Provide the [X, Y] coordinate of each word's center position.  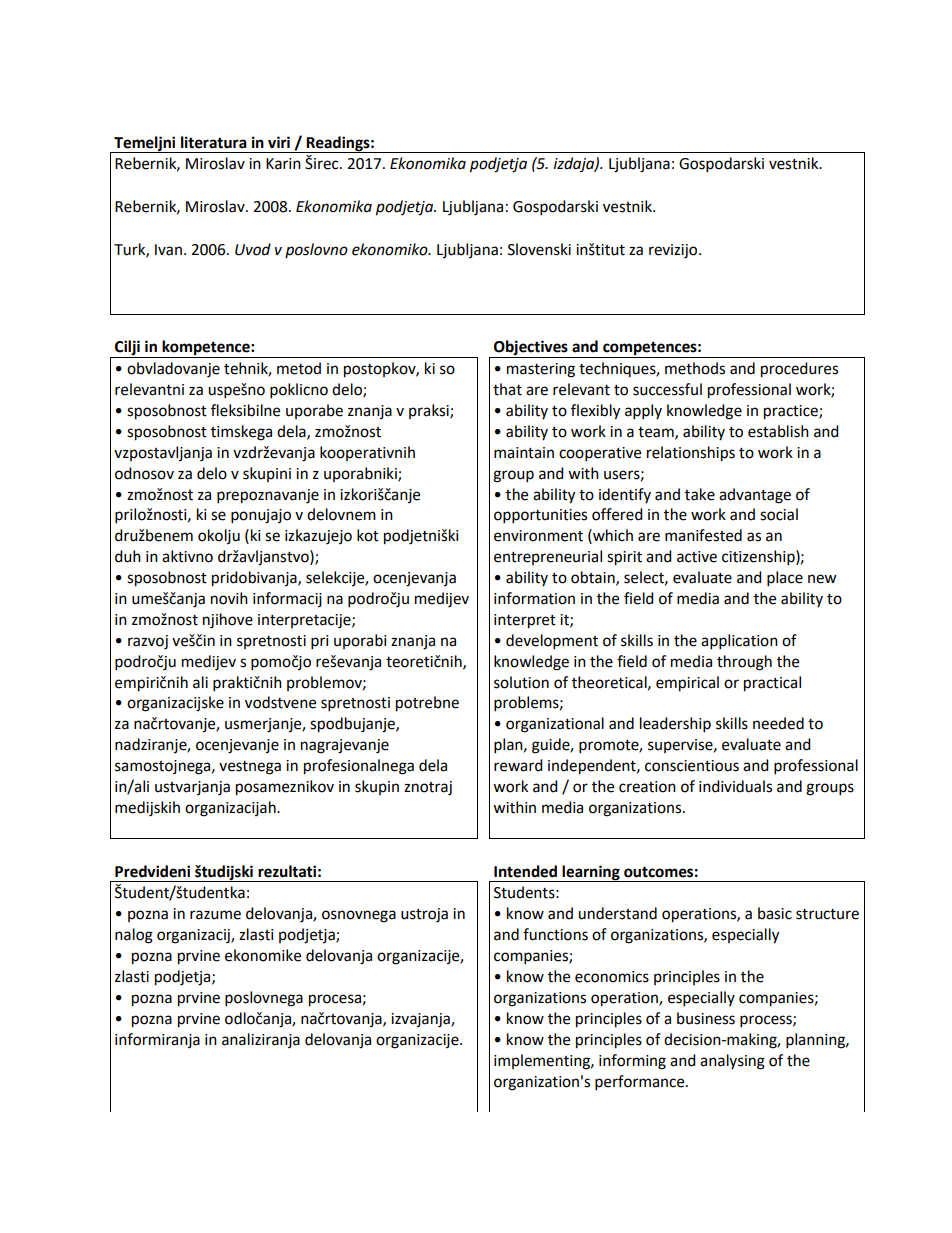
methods [695, 368]
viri [279, 142]
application [739, 642]
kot [368, 535]
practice [792, 412]
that [507, 389]
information [534, 598]
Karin [283, 164]
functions [555, 934]
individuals [735, 786]
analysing [732, 1062]
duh [128, 556]
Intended [525, 871]
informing [632, 1062]
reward [518, 765]
